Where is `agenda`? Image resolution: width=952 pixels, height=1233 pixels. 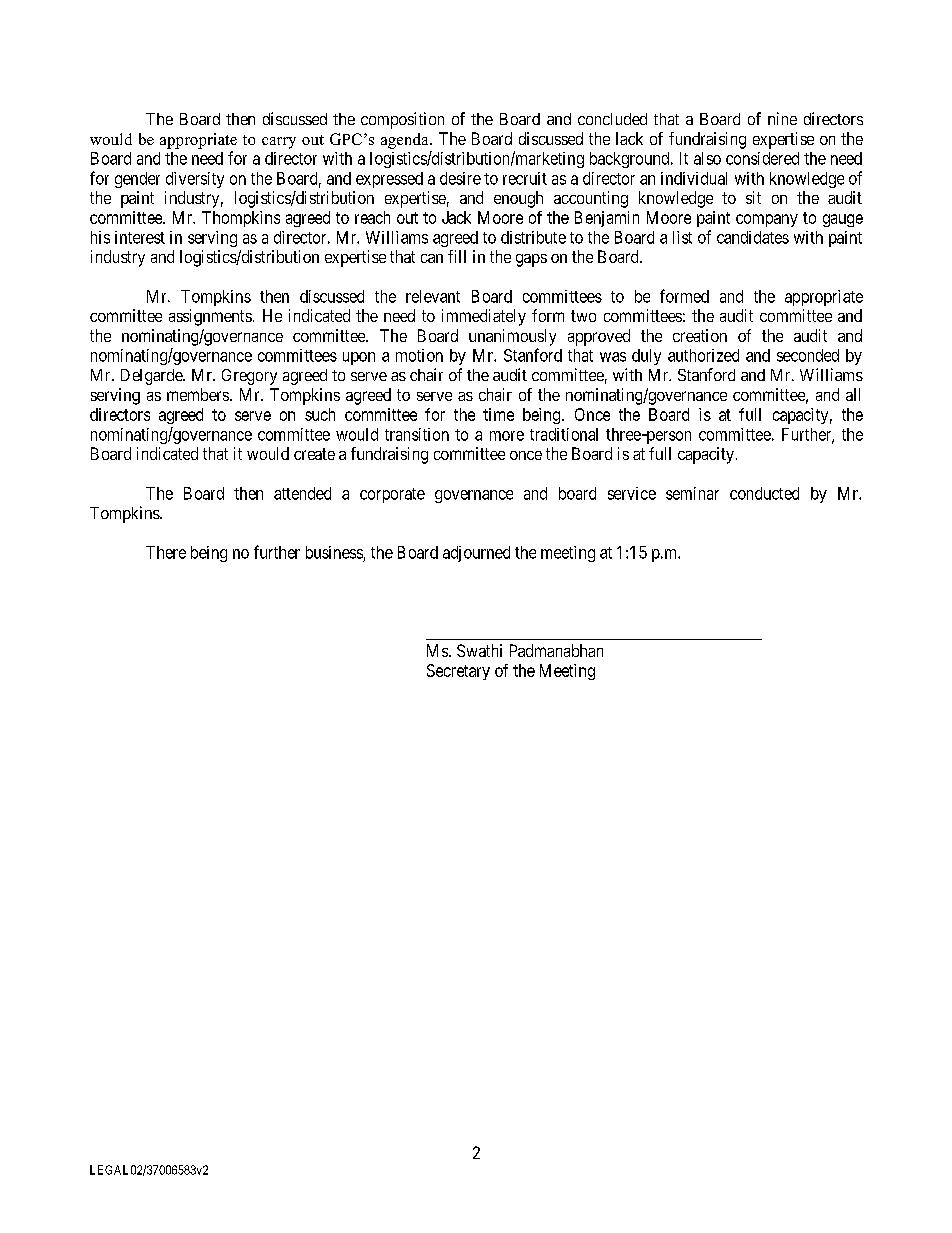 agenda is located at coordinates (406, 141).
